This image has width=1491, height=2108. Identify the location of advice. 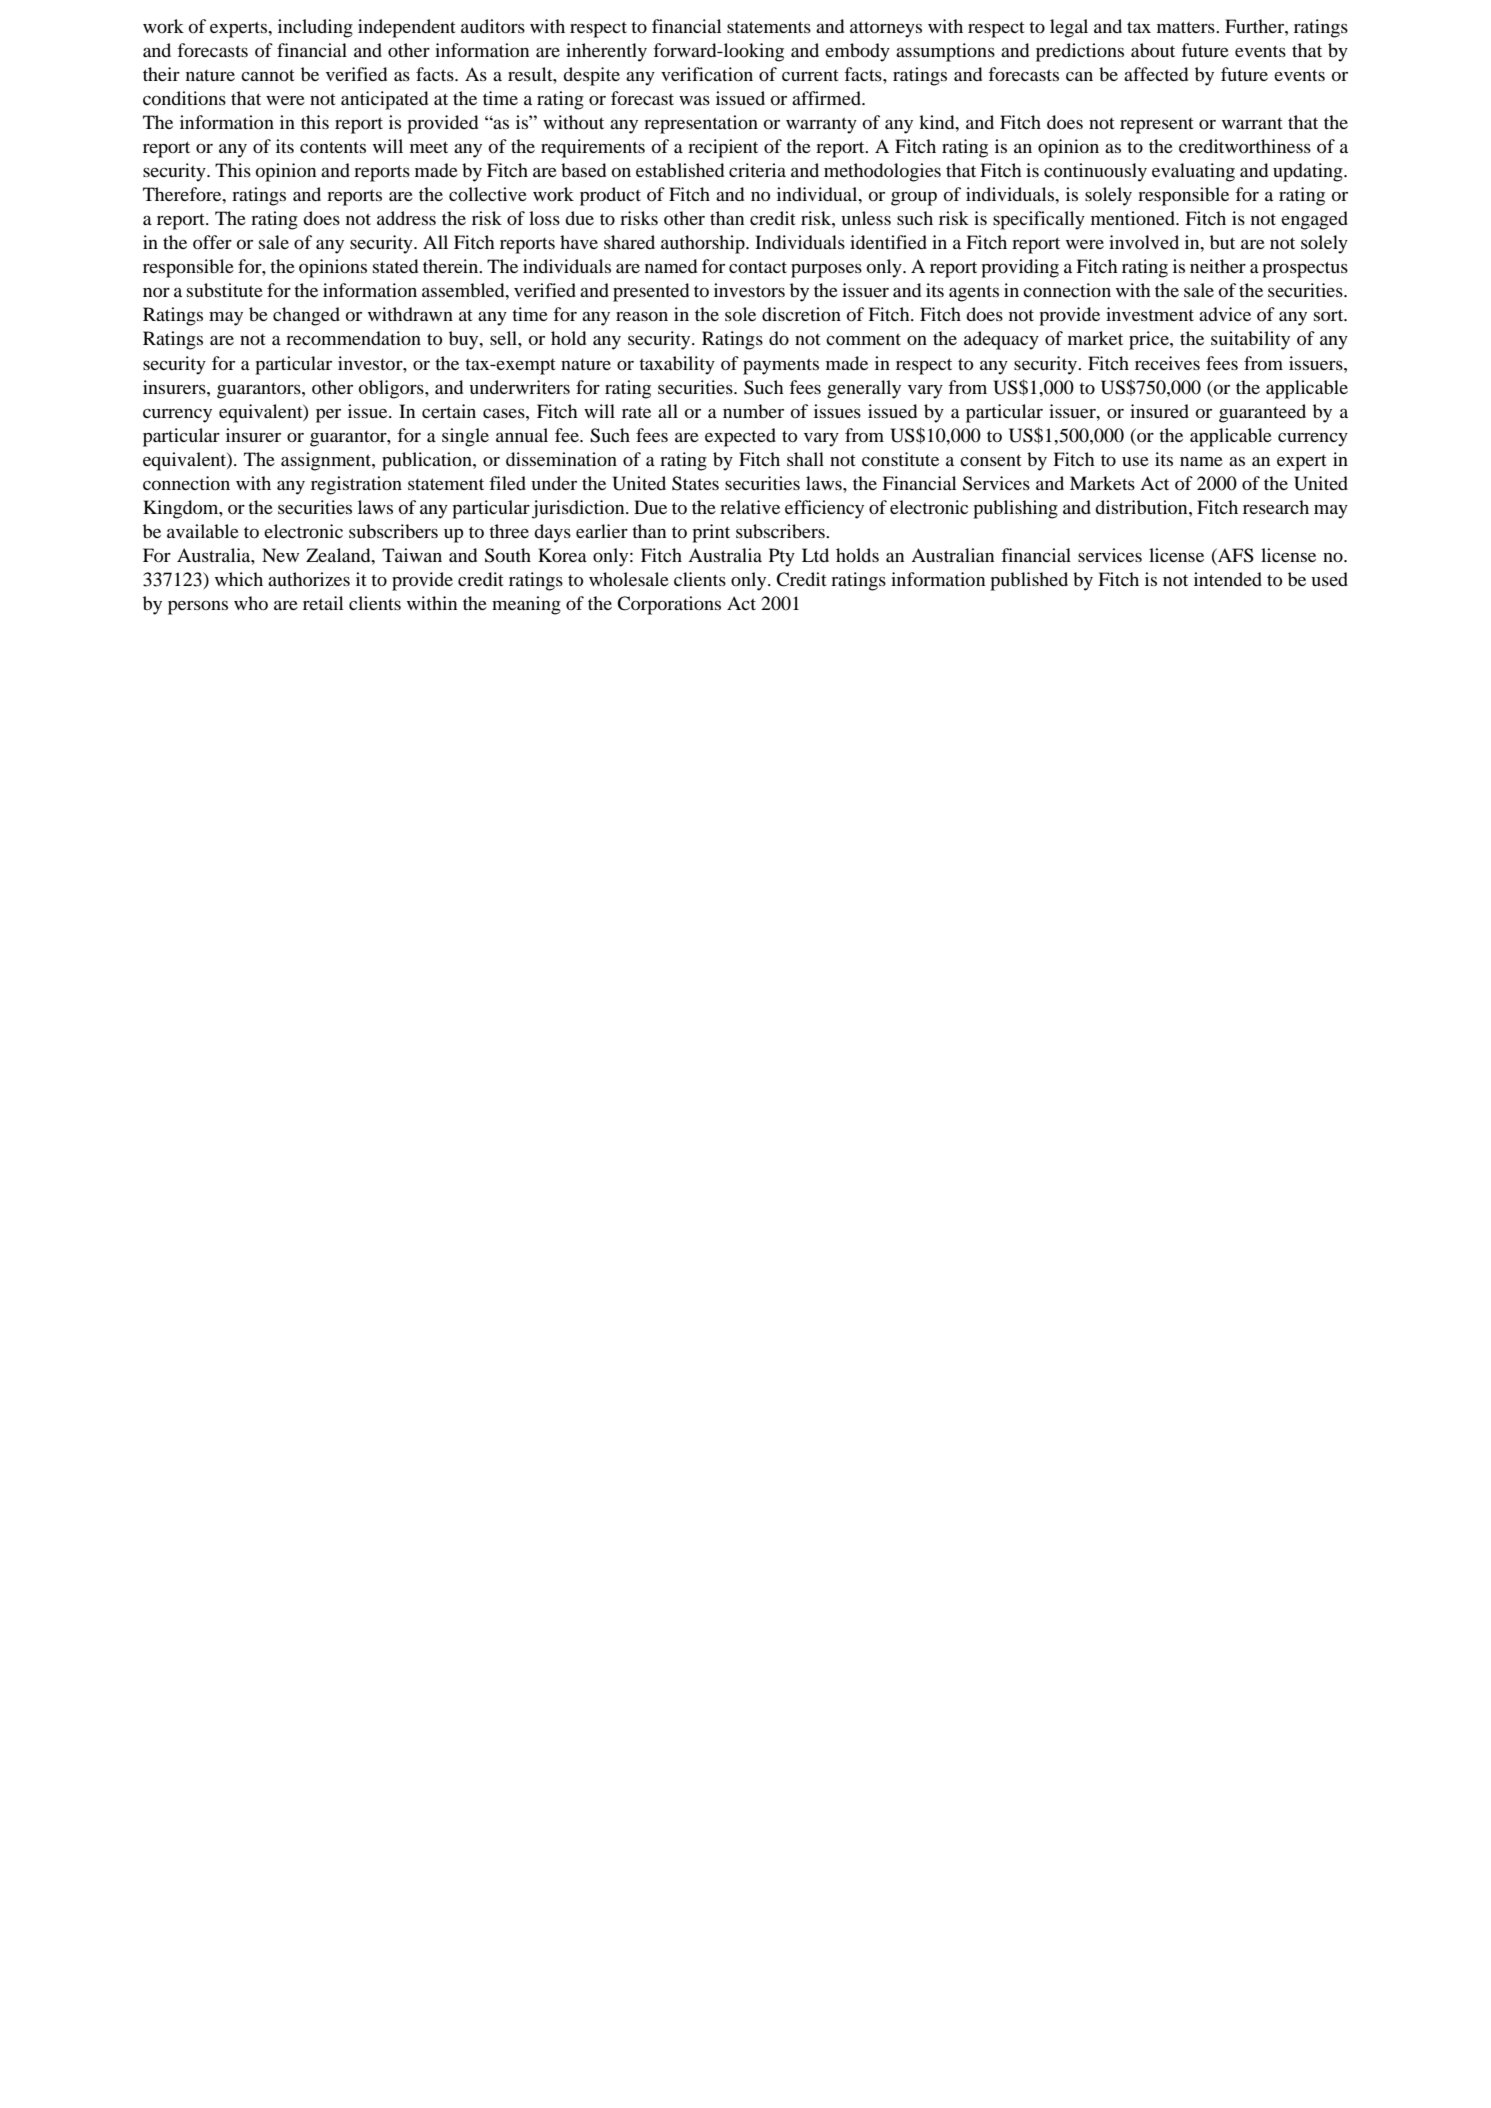
(1225, 314).
